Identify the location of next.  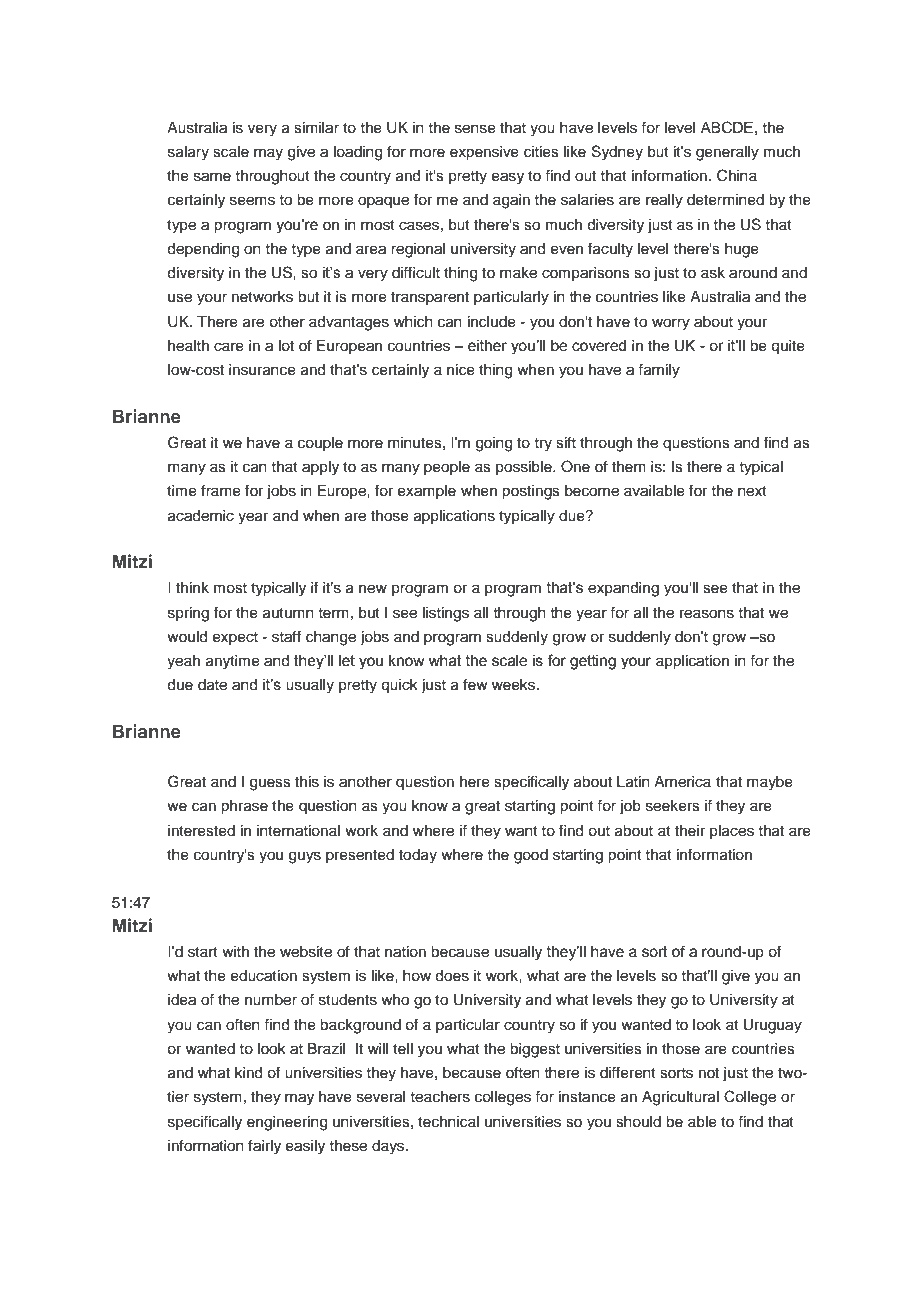
(752, 491).
